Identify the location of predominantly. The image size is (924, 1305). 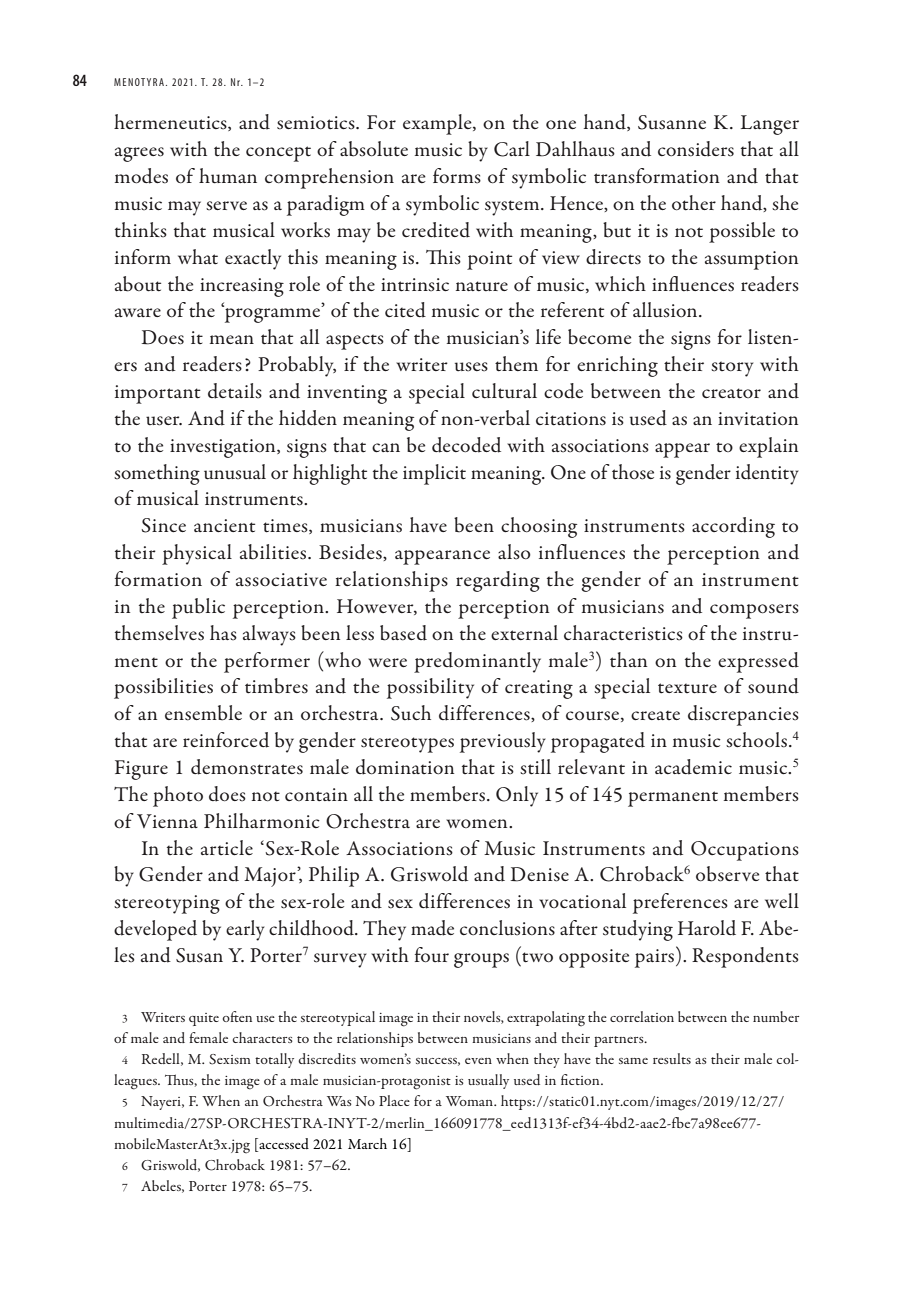
(477, 662).
